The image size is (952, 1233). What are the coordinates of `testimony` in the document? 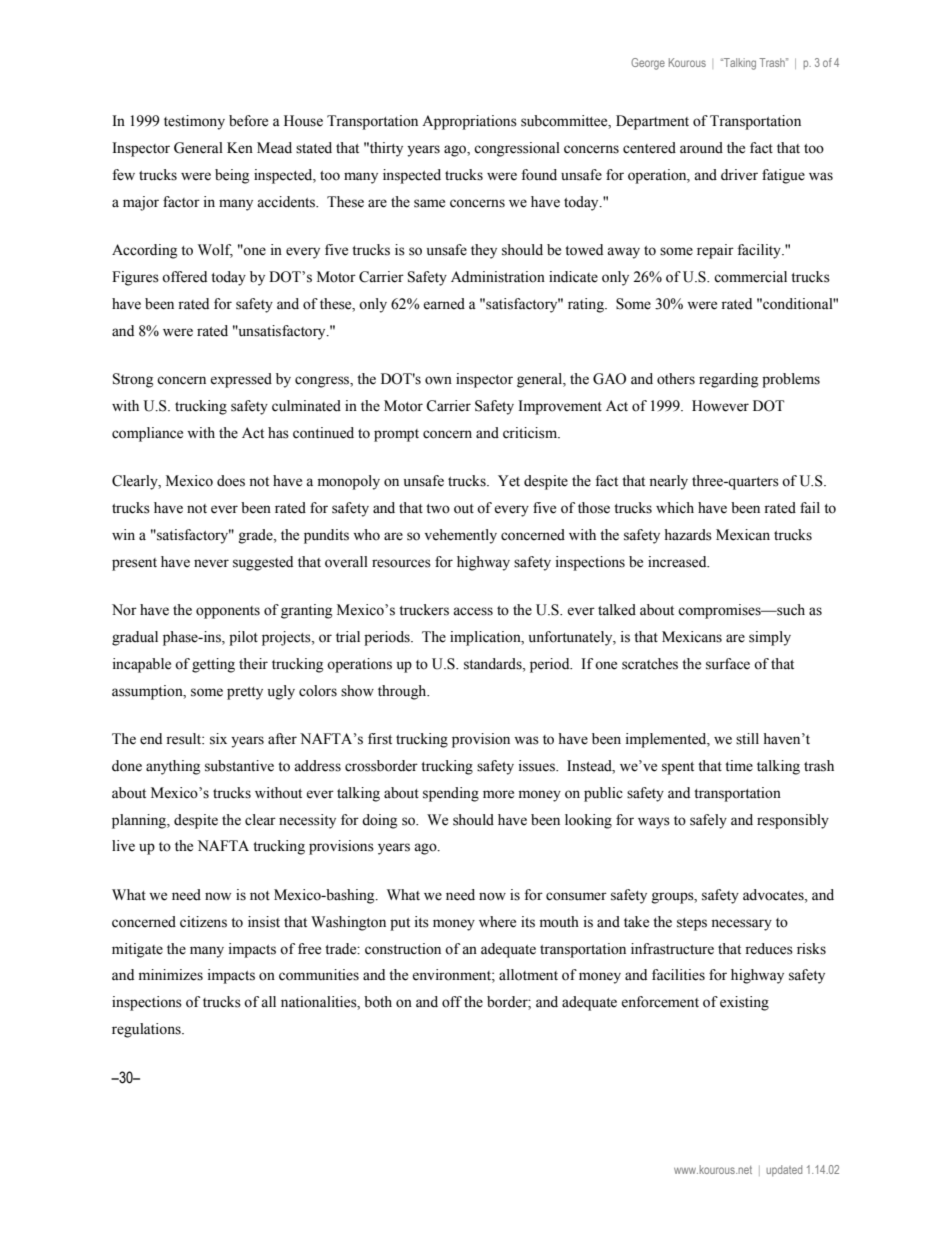 It's located at (194, 122).
